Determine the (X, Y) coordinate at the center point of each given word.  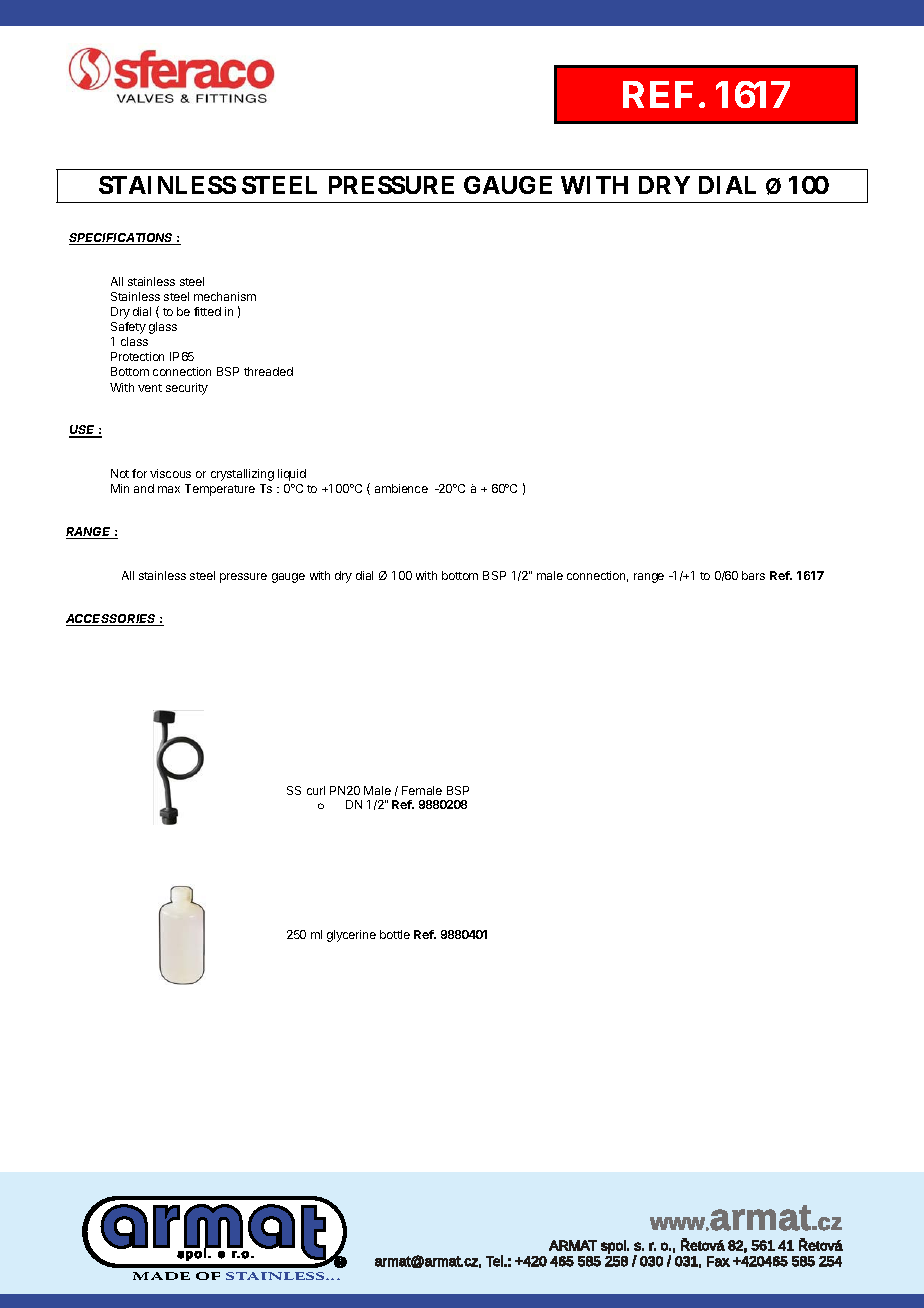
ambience (401, 488)
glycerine (351, 936)
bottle (395, 934)
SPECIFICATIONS (122, 239)
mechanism (225, 296)
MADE (161, 1276)
